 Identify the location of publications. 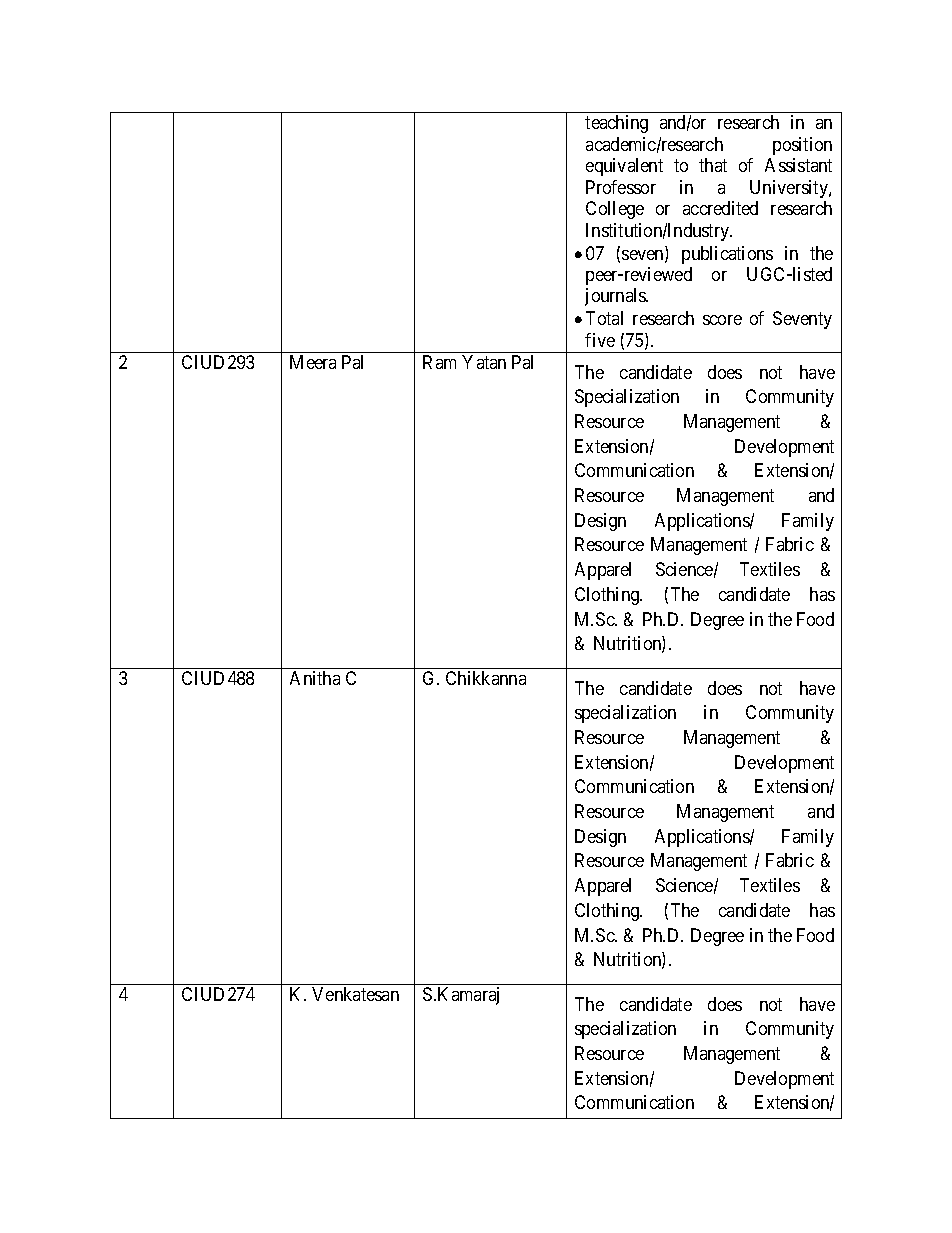
(727, 255).
